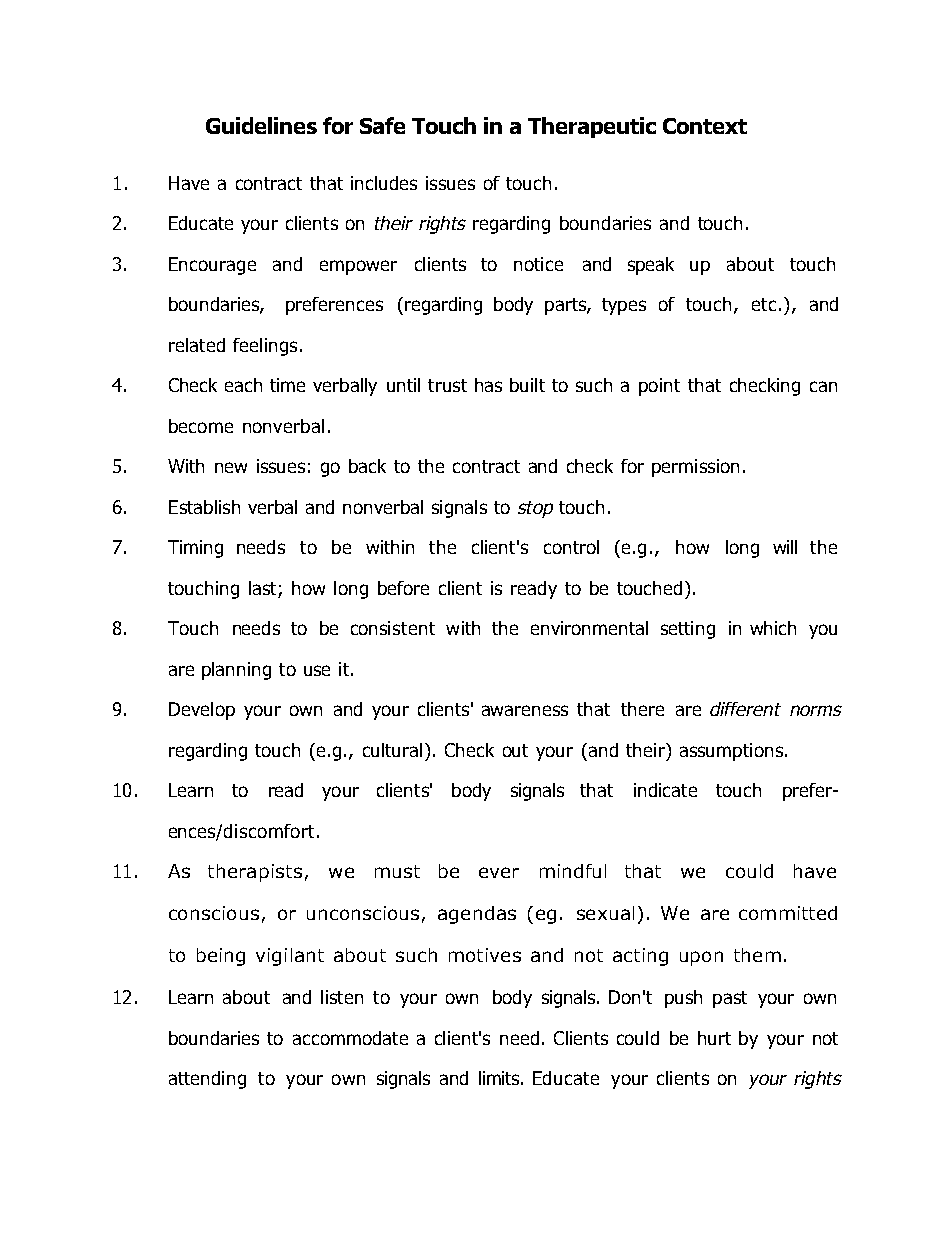 Image resolution: width=952 pixels, height=1233 pixels. What do you see at coordinates (589, 628) in the page?
I see `environmental` at bounding box center [589, 628].
